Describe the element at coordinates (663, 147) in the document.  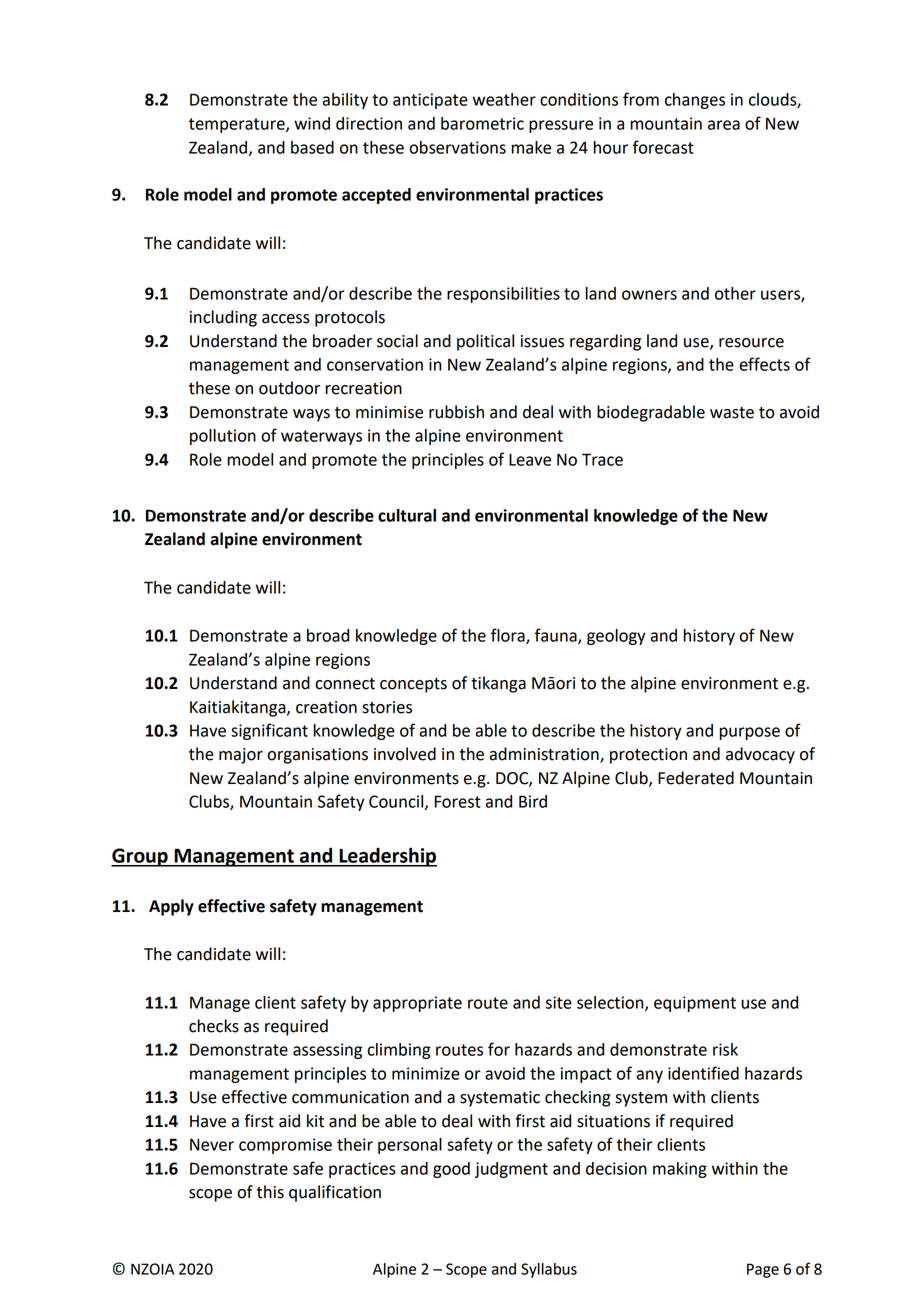
I see `forecast` at that location.
